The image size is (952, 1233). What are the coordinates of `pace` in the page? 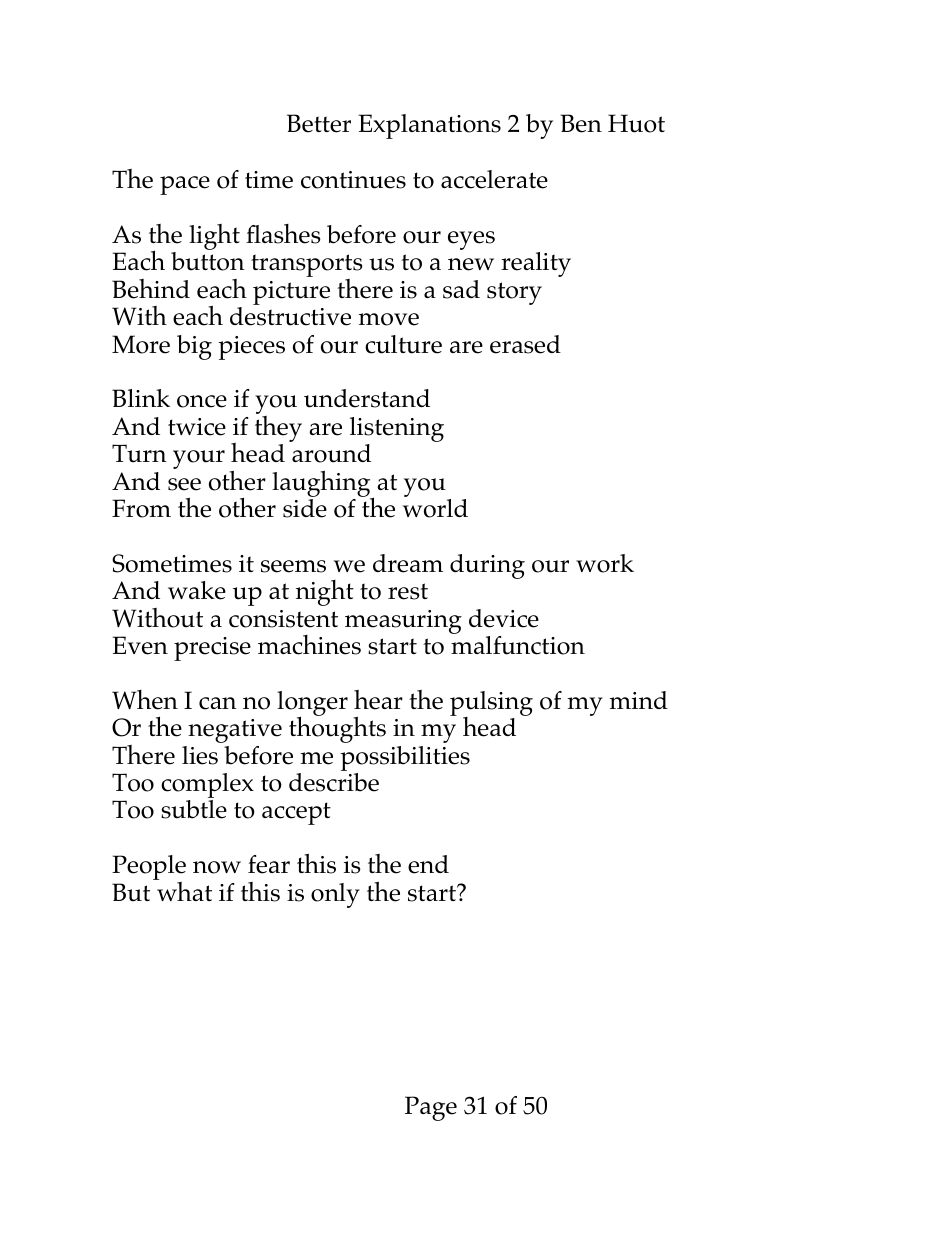 It's located at (185, 185).
